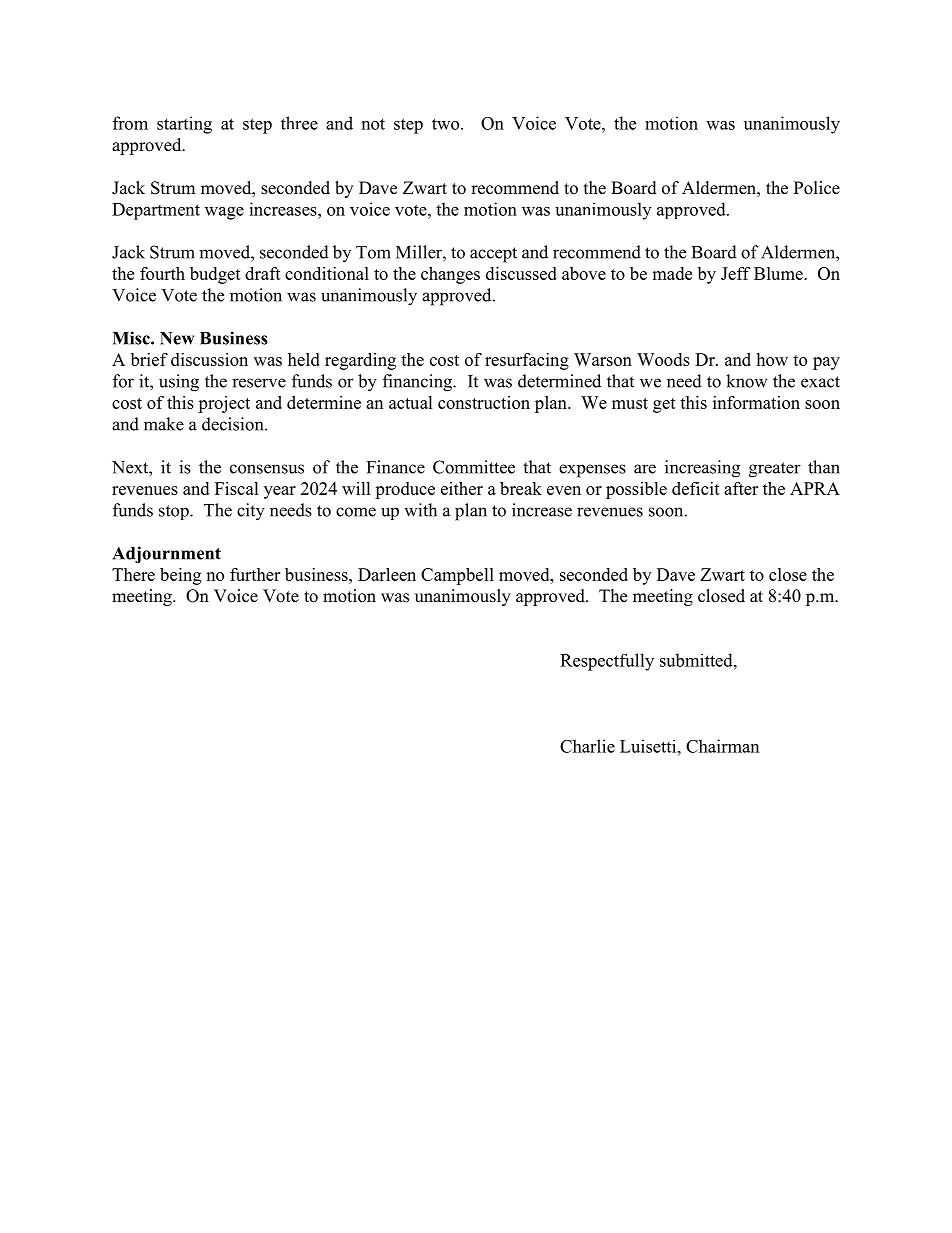  Describe the element at coordinates (420, 510) in the image. I see `with` at that location.
